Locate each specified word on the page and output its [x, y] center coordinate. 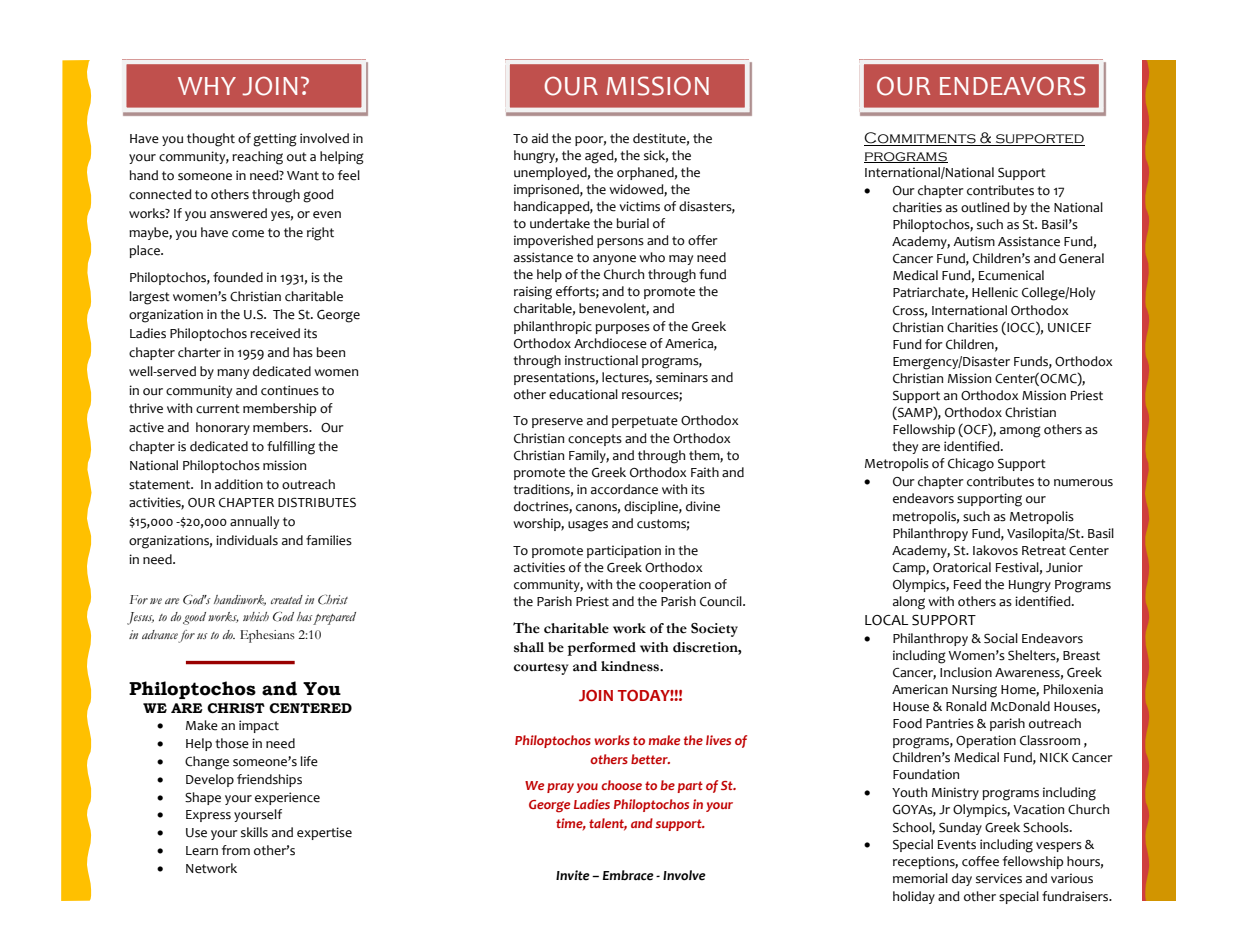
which [256, 616]
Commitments [921, 139]
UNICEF [1070, 328]
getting [275, 140]
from [236, 850]
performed [601, 649]
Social [1001, 638]
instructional [601, 360]
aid [540, 138]
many [233, 374]
